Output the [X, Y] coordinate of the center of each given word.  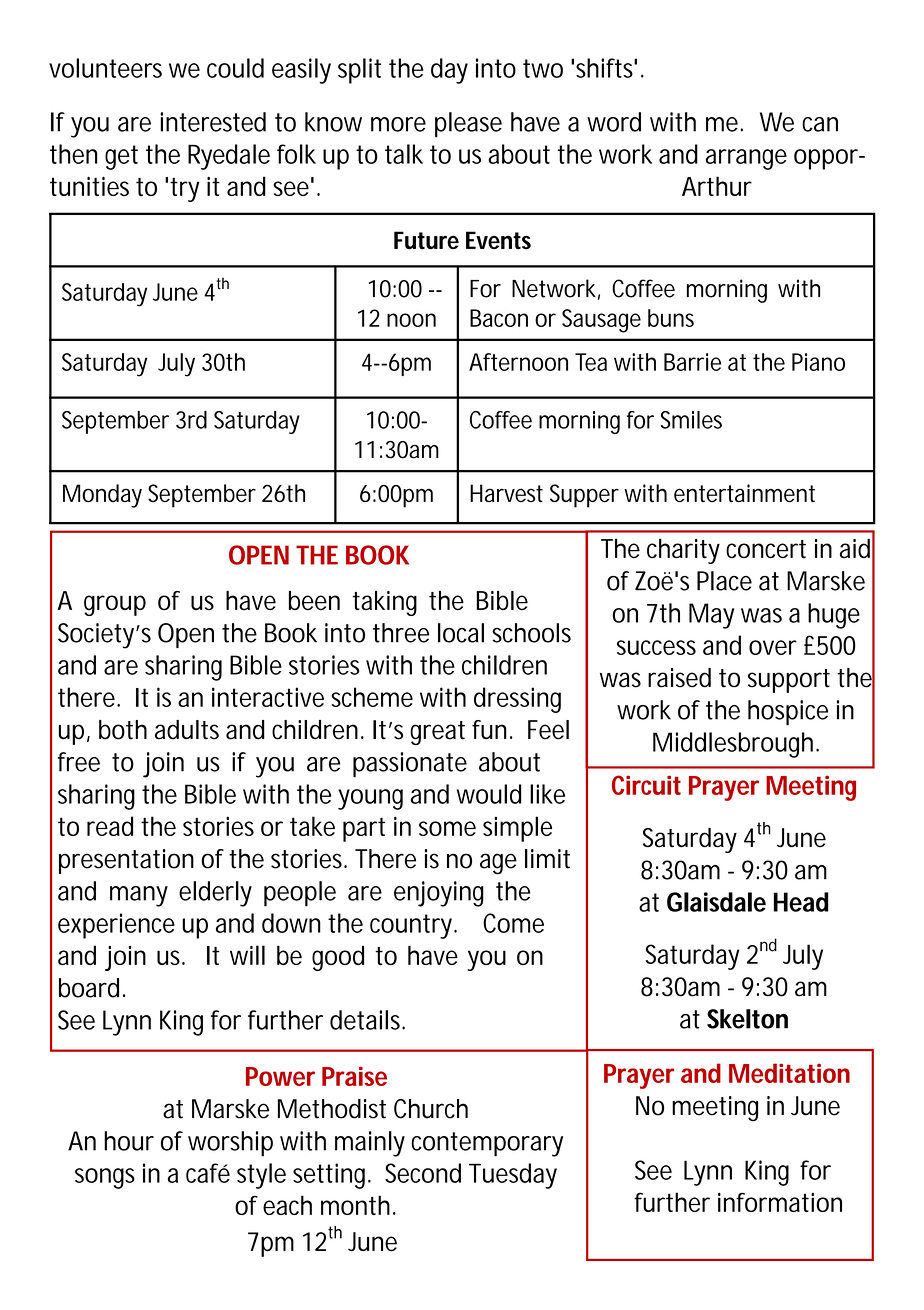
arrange [746, 159]
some [447, 828]
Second [423, 1173]
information [780, 1202]
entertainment [744, 493]
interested [213, 122]
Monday [102, 496]
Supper [584, 496]
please [468, 125]
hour [129, 1141]
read [110, 826]
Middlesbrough [735, 745]
